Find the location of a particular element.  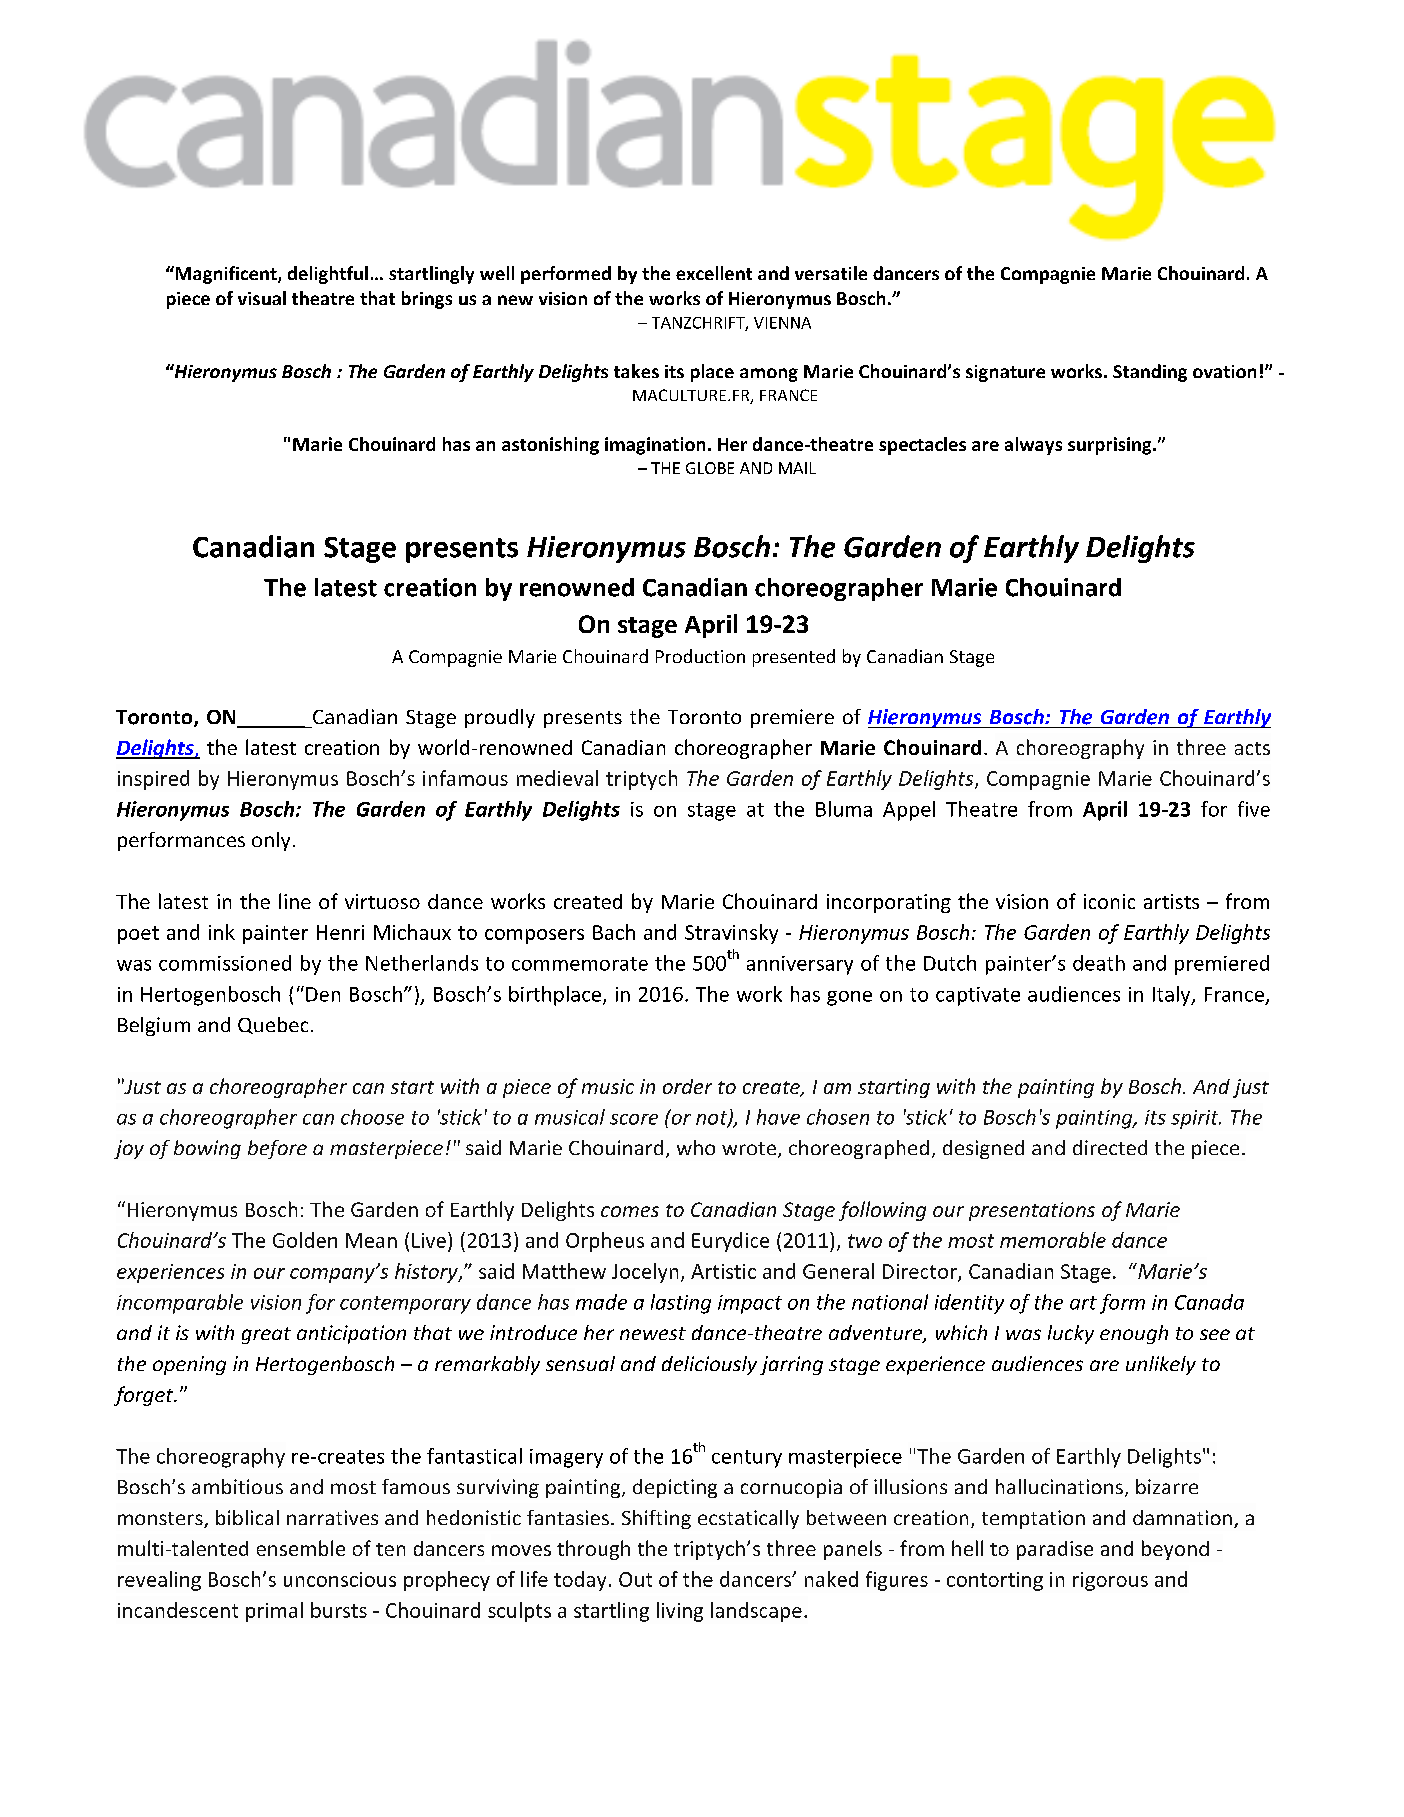

Standing is located at coordinates (1150, 373).
